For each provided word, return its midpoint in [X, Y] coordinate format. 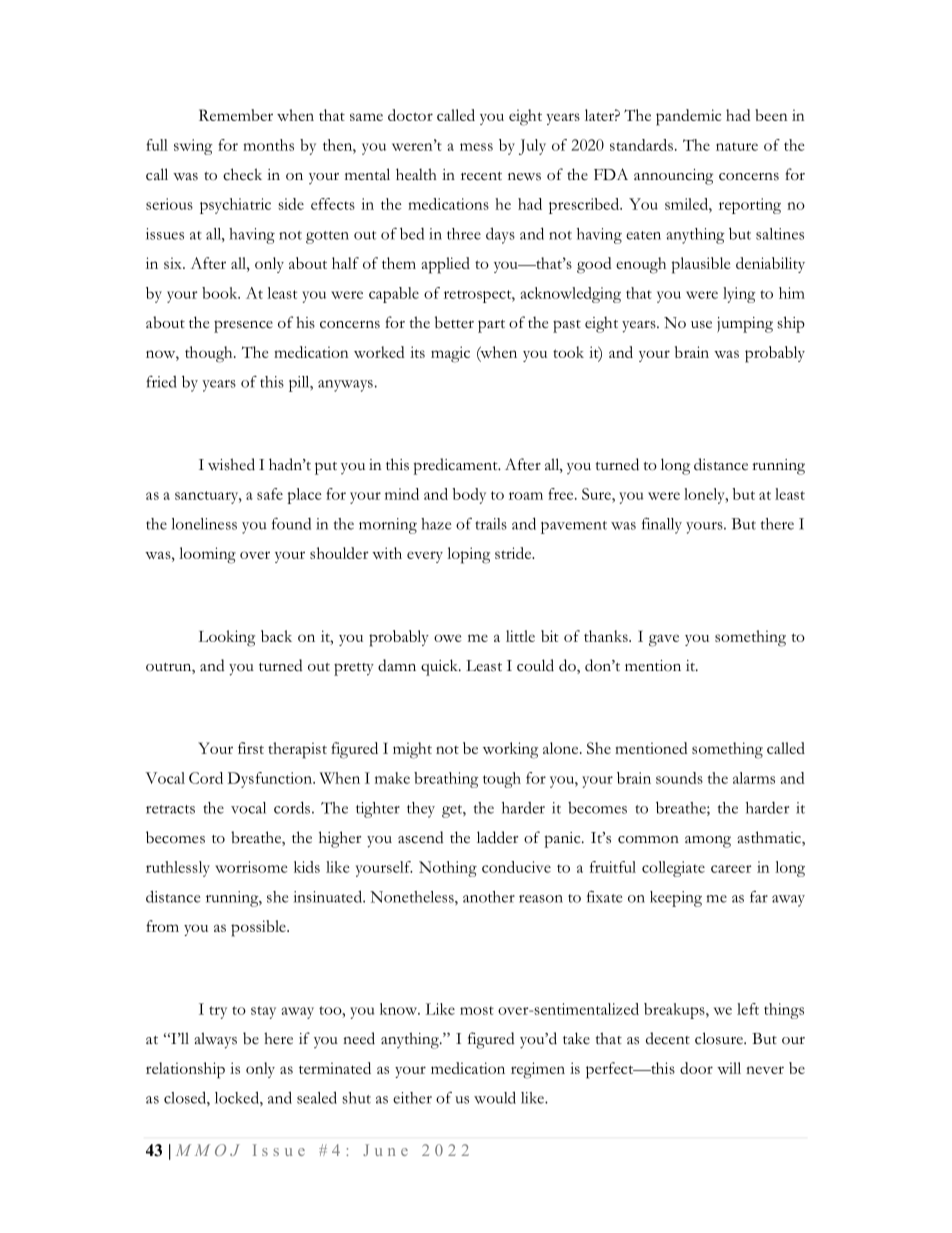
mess [476, 147]
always [215, 1040]
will [729, 1068]
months [268, 145]
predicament [456, 466]
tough [502, 780]
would [495, 1097]
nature [737, 146]
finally [662, 526]
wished [231, 464]
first [251, 748]
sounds [679, 778]
